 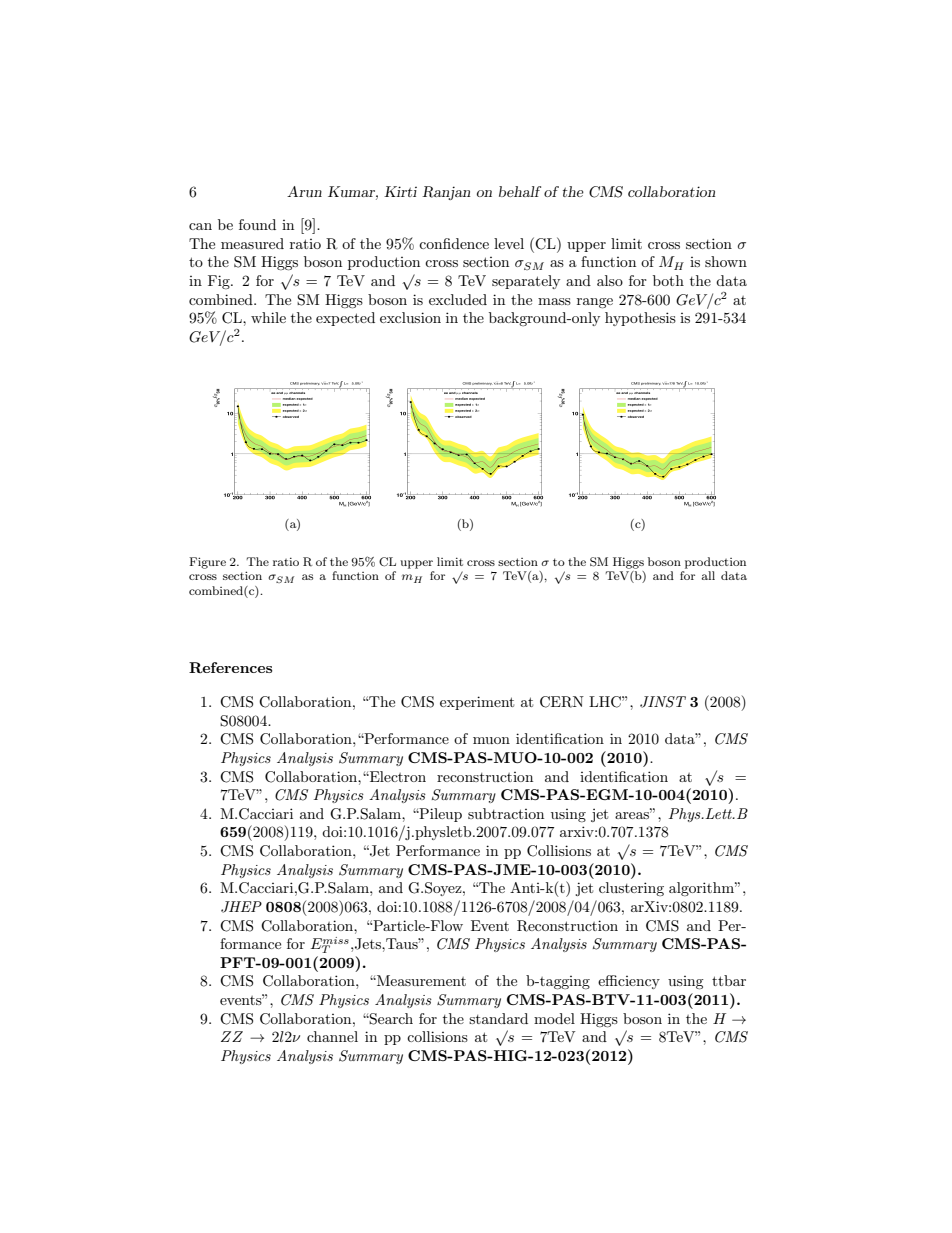 I want to click on channel, so click(x=332, y=1036).
